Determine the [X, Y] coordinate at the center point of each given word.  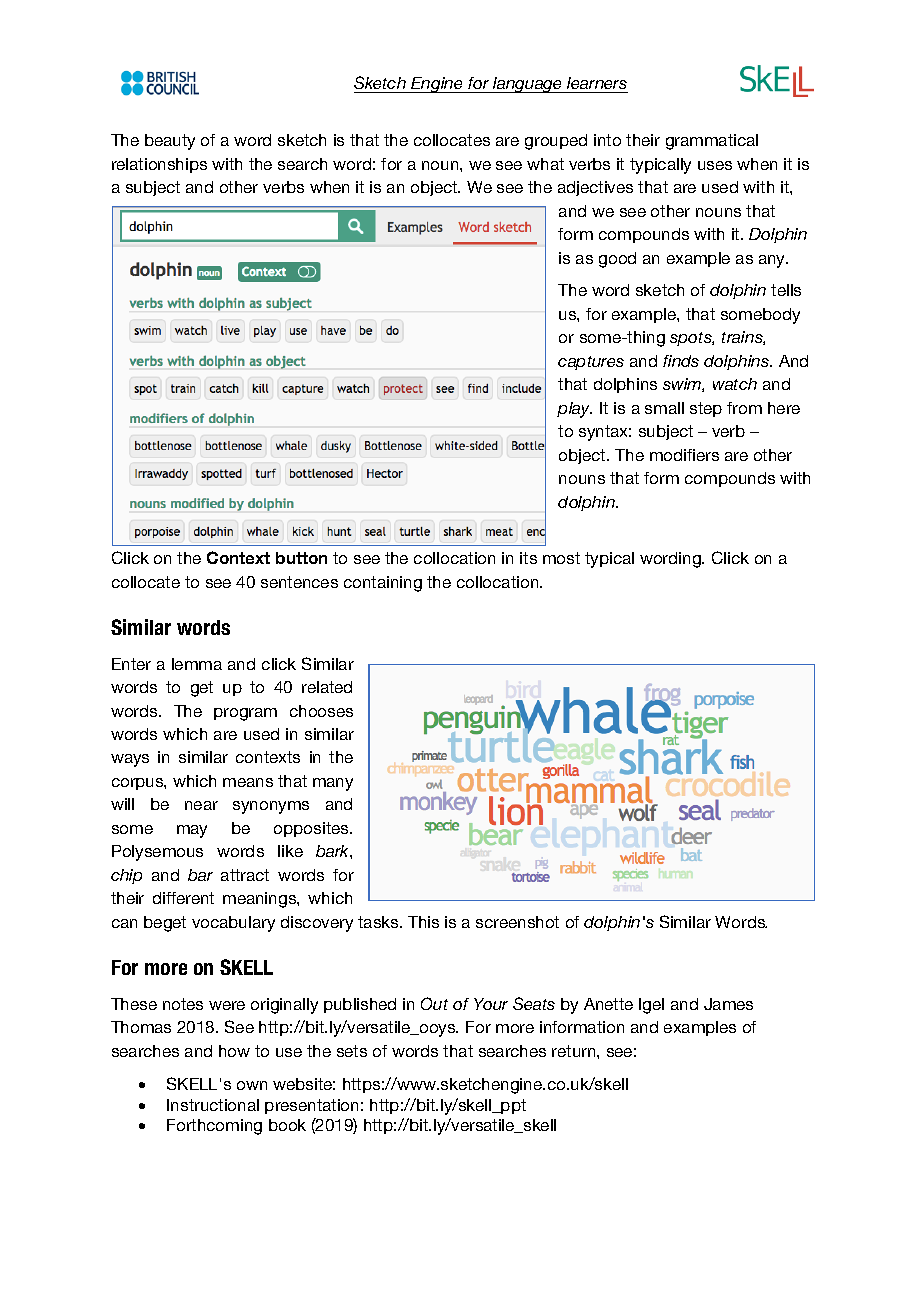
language [528, 85]
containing [383, 584]
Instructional [213, 1105]
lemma [197, 664]
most [561, 558]
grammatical [712, 142]
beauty [170, 142]
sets [352, 1051]
